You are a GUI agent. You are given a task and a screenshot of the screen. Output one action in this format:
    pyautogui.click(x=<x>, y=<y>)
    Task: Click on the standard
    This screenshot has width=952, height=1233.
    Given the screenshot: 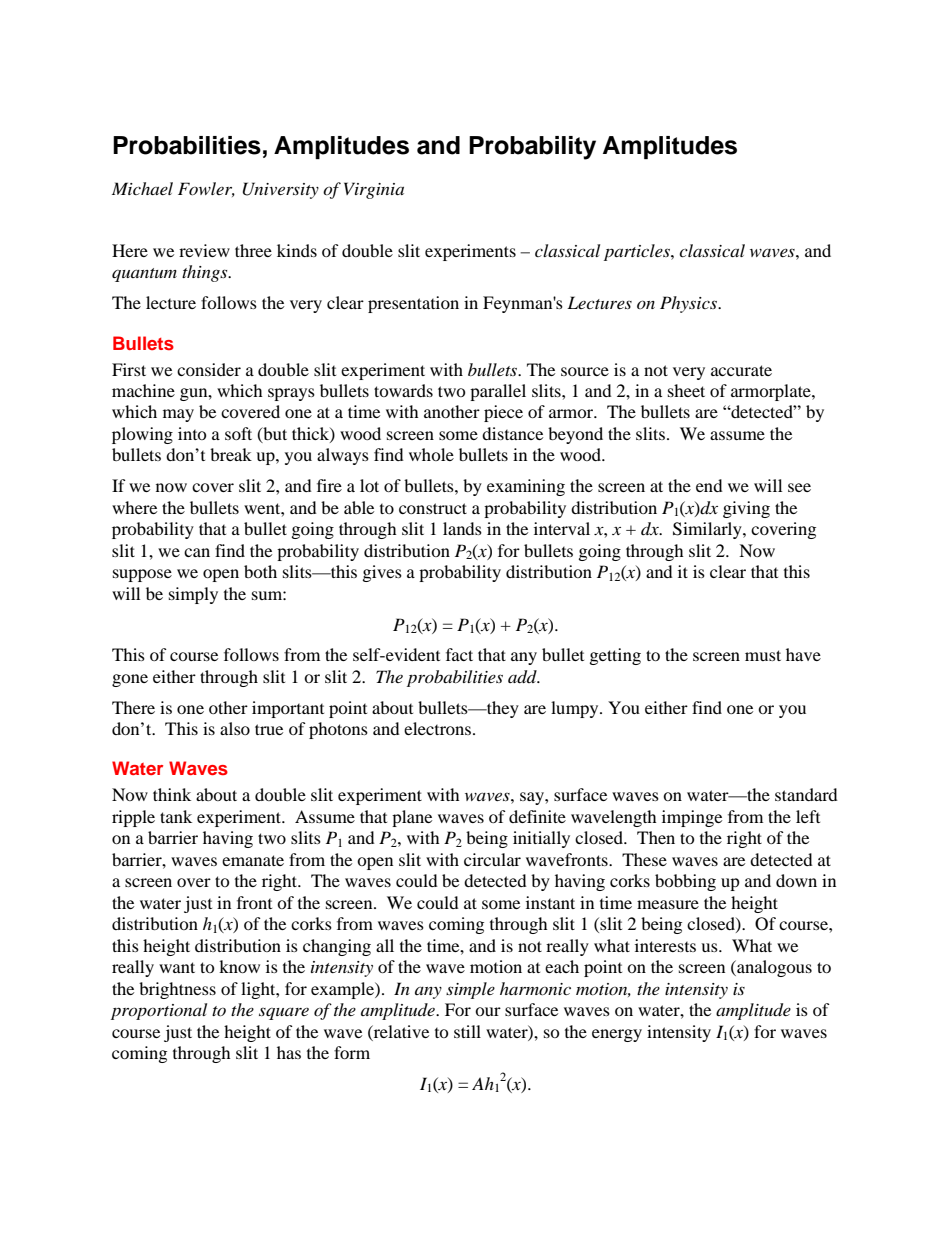 What is the action you would take?
    pyautogui.click(x=806, y=794)
